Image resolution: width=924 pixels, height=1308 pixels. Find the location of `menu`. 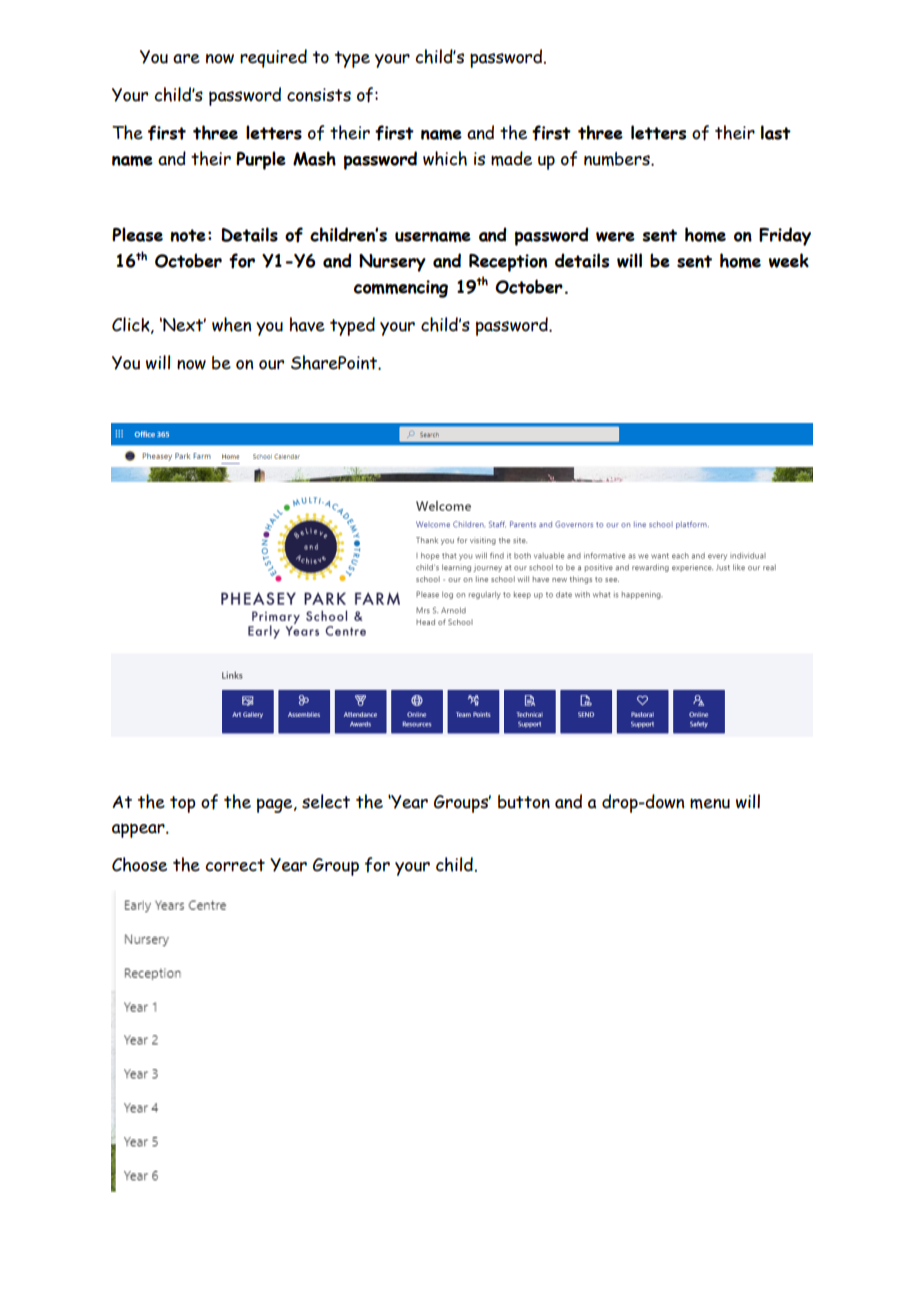

menu is located at coordinates (710, 803).
